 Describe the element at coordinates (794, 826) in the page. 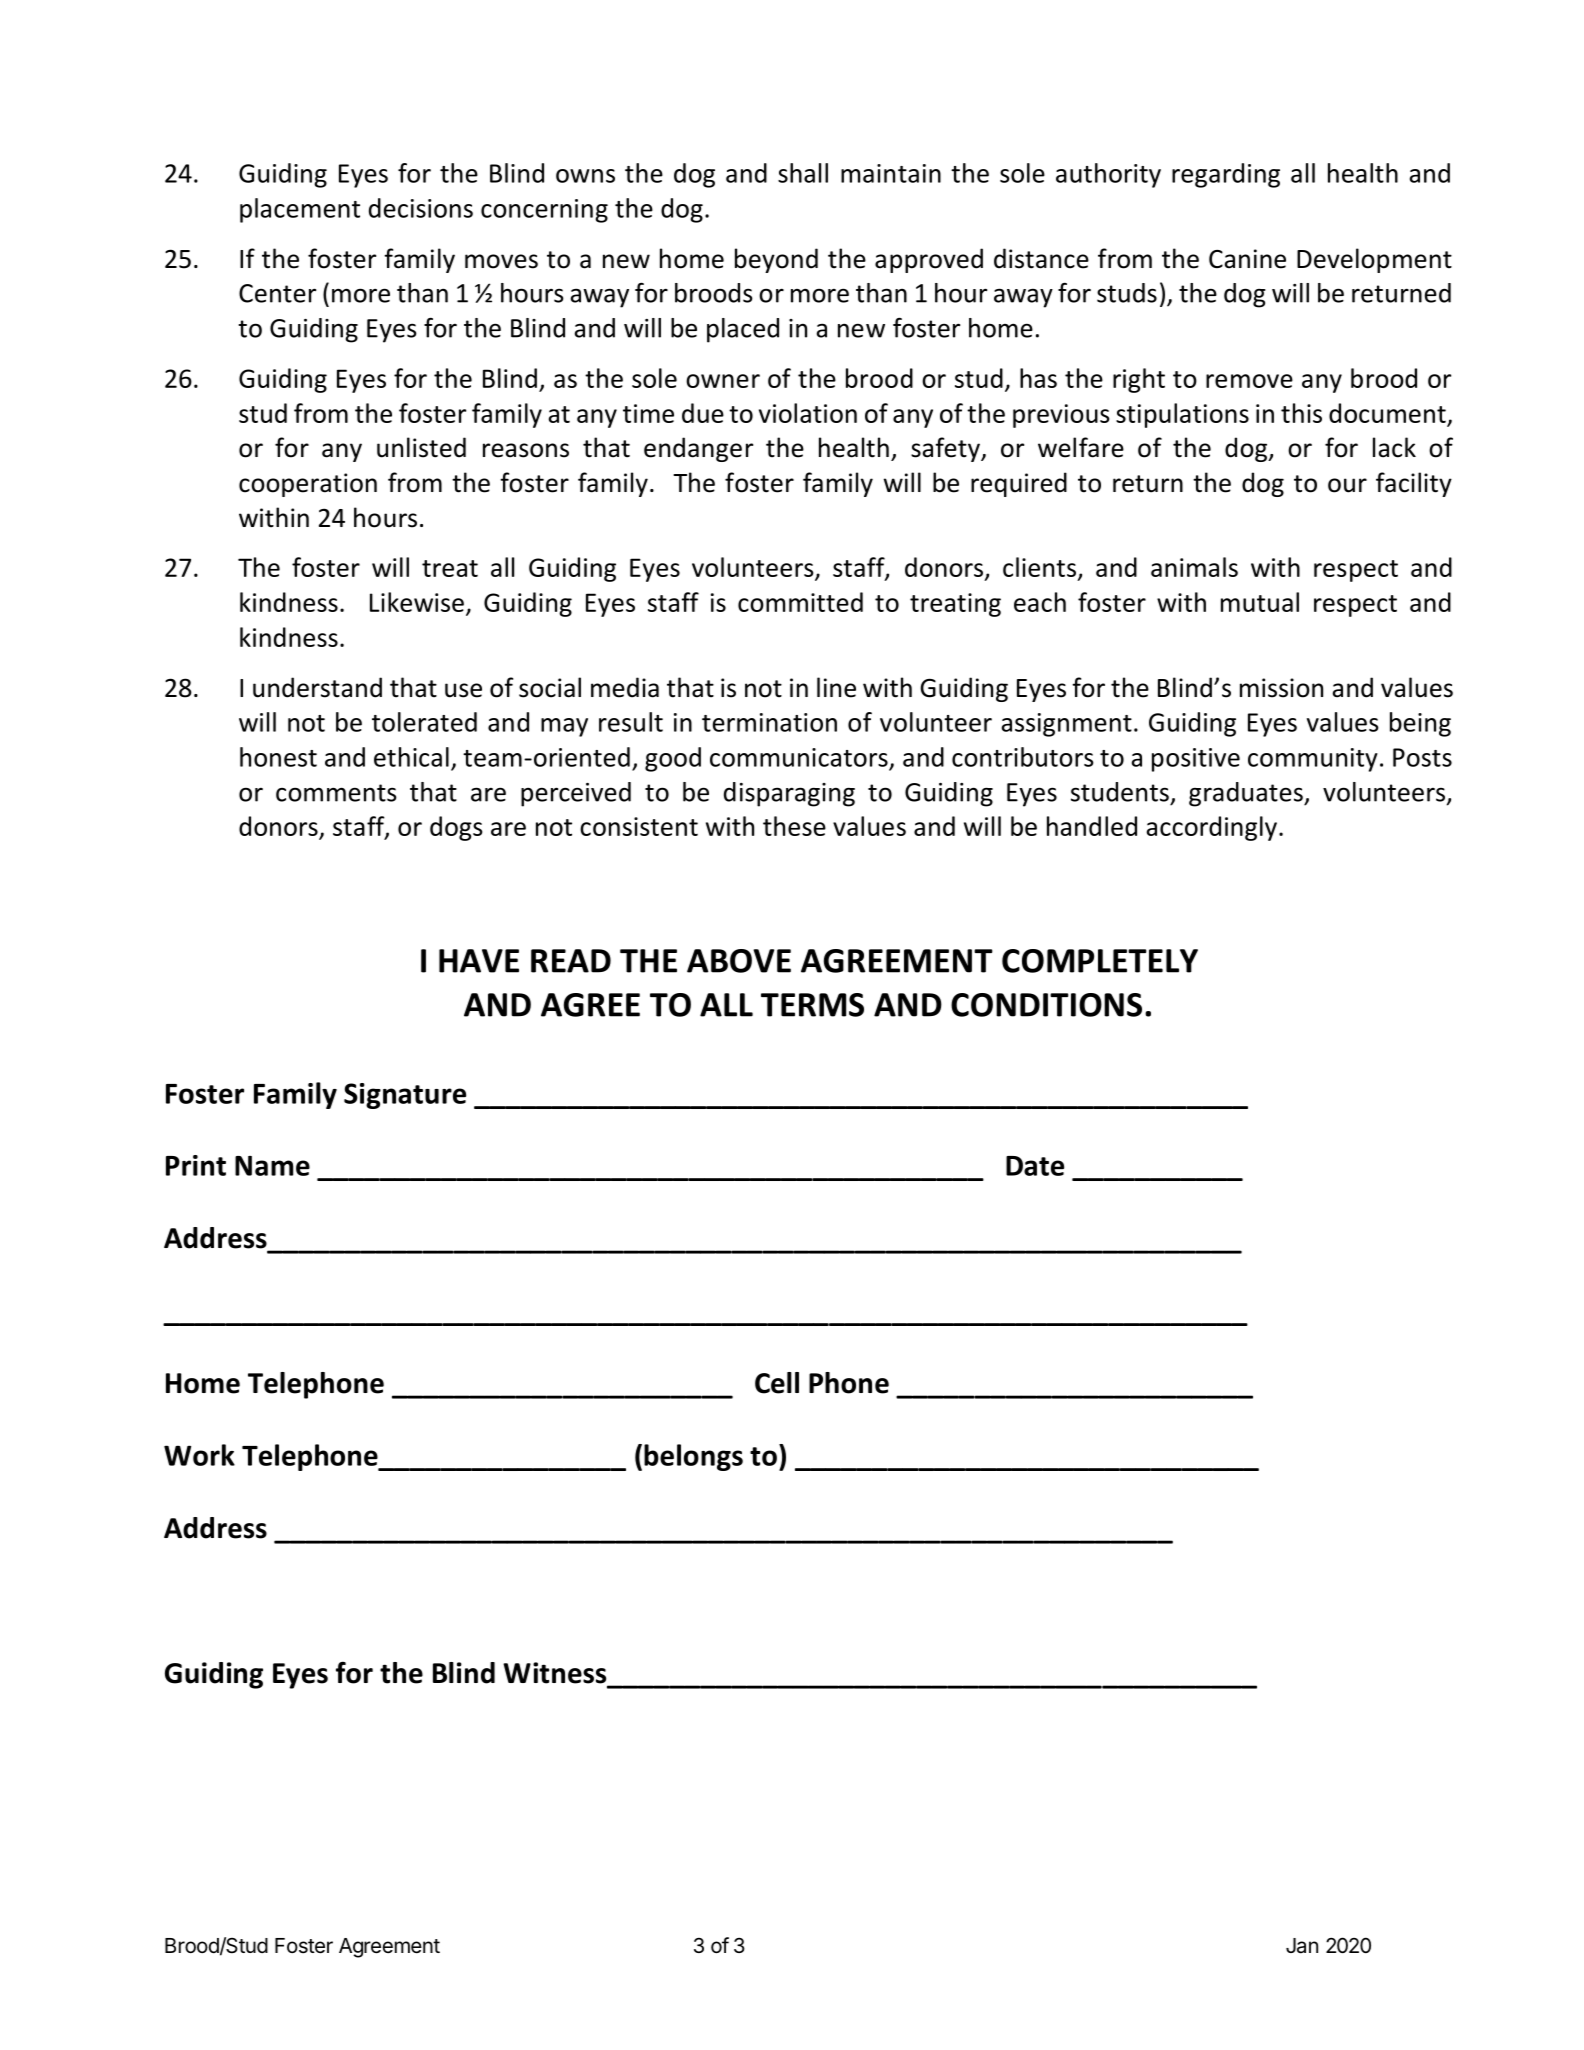

I see `these` at that location.
